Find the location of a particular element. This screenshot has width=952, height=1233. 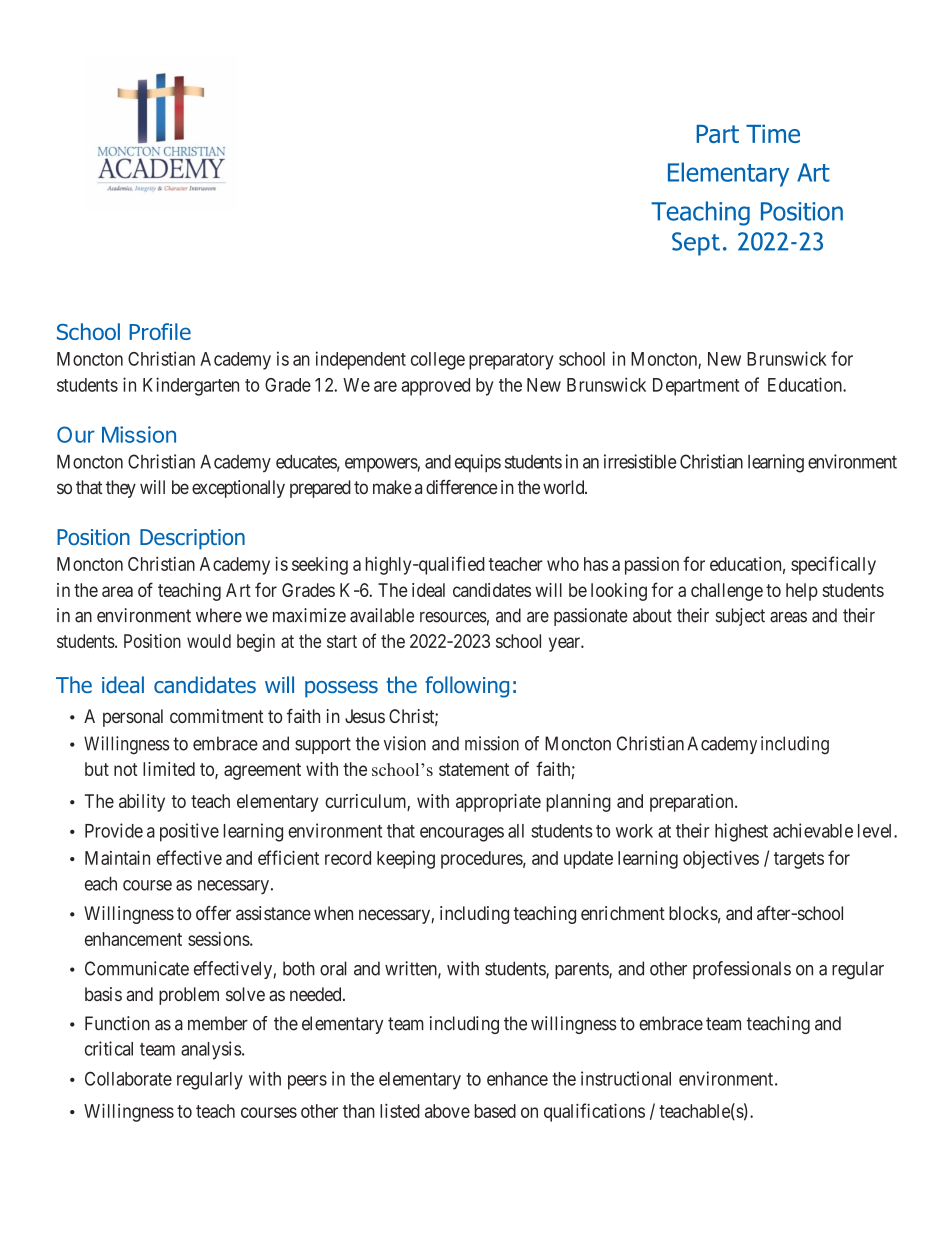

irresistible is located at coordinates (640, 461).
